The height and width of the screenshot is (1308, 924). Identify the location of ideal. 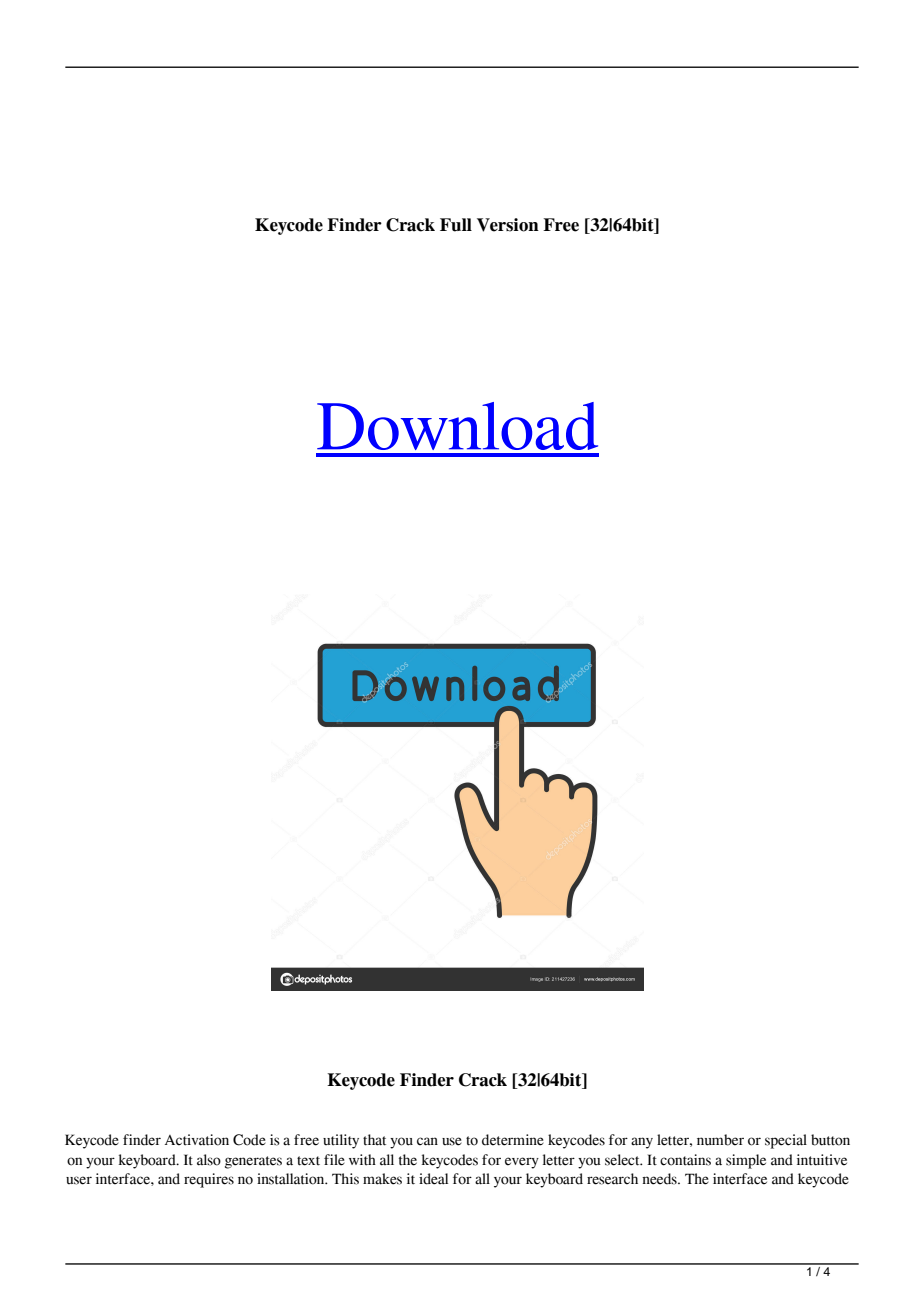
(433, 1179).
